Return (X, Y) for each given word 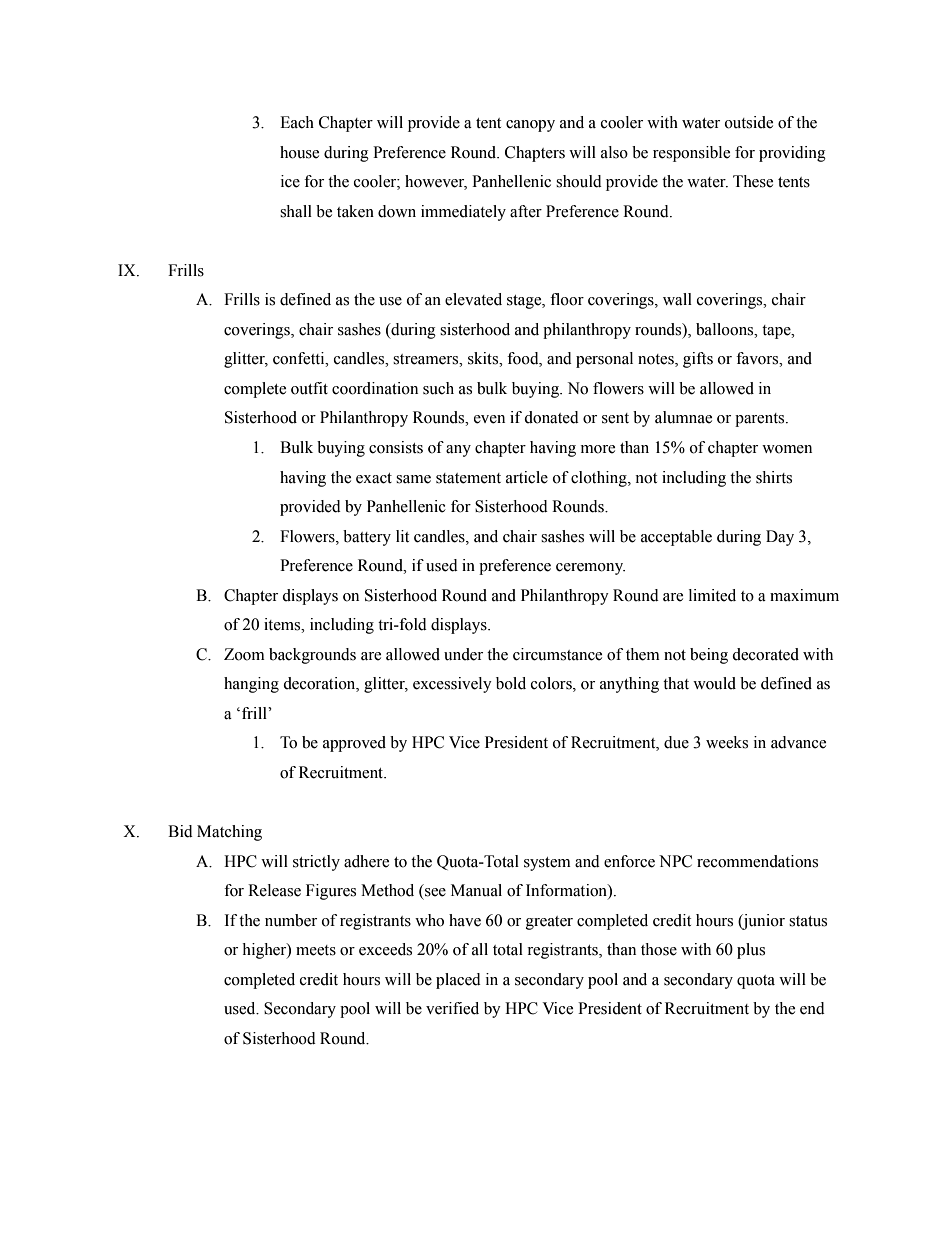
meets (316, 950)
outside (749, 122)
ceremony (590, 569)
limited (712, 595)
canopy (530, 126)
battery (367, 538)
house (299, 152)
